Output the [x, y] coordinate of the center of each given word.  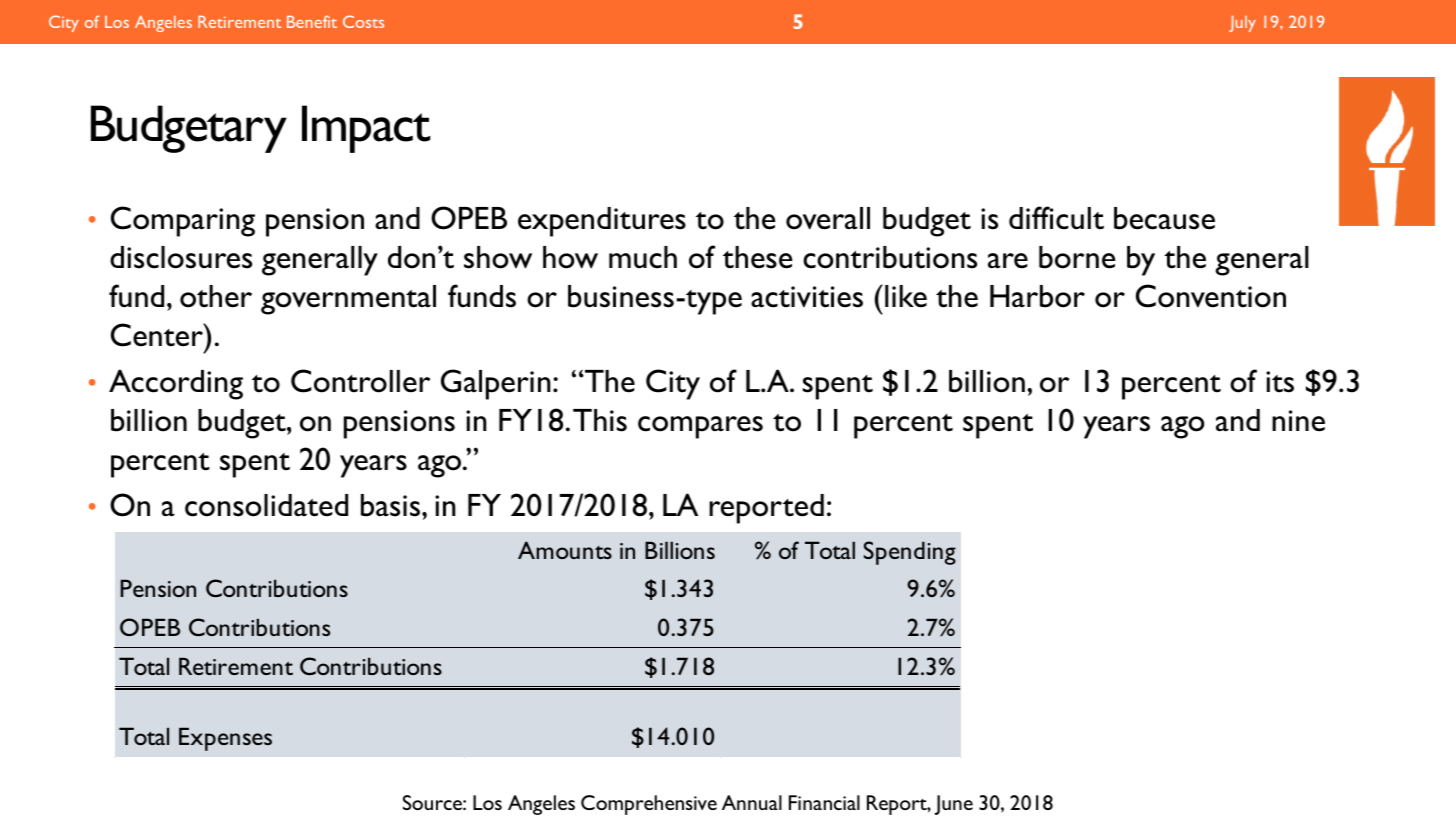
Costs [363, 21]
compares [700, 427]
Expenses [225, 739]
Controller [360, 381]
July [1242, 23]
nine [1298, 421]
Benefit [312, 21]
